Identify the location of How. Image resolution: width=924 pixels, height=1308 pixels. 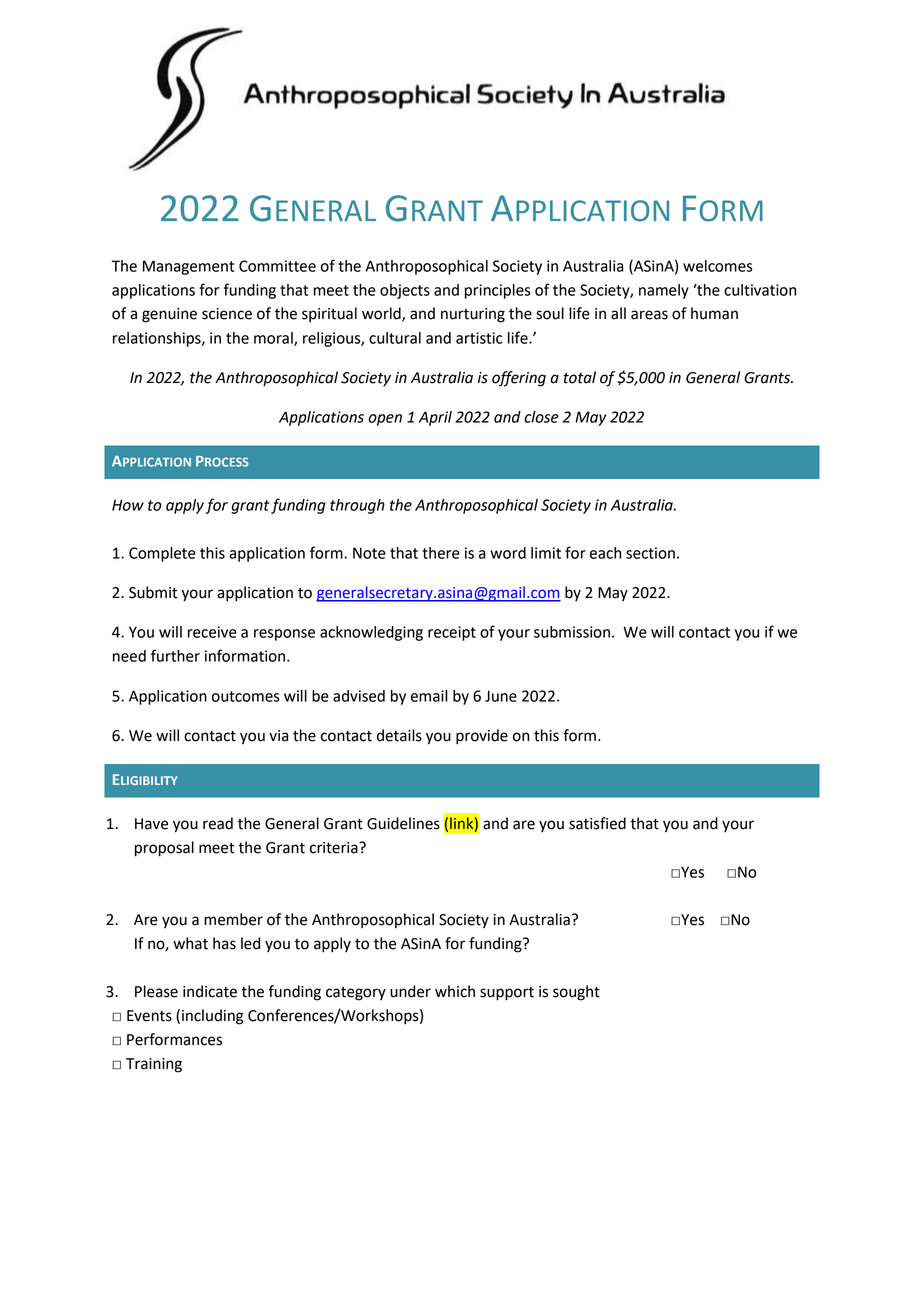
(128, 505).
